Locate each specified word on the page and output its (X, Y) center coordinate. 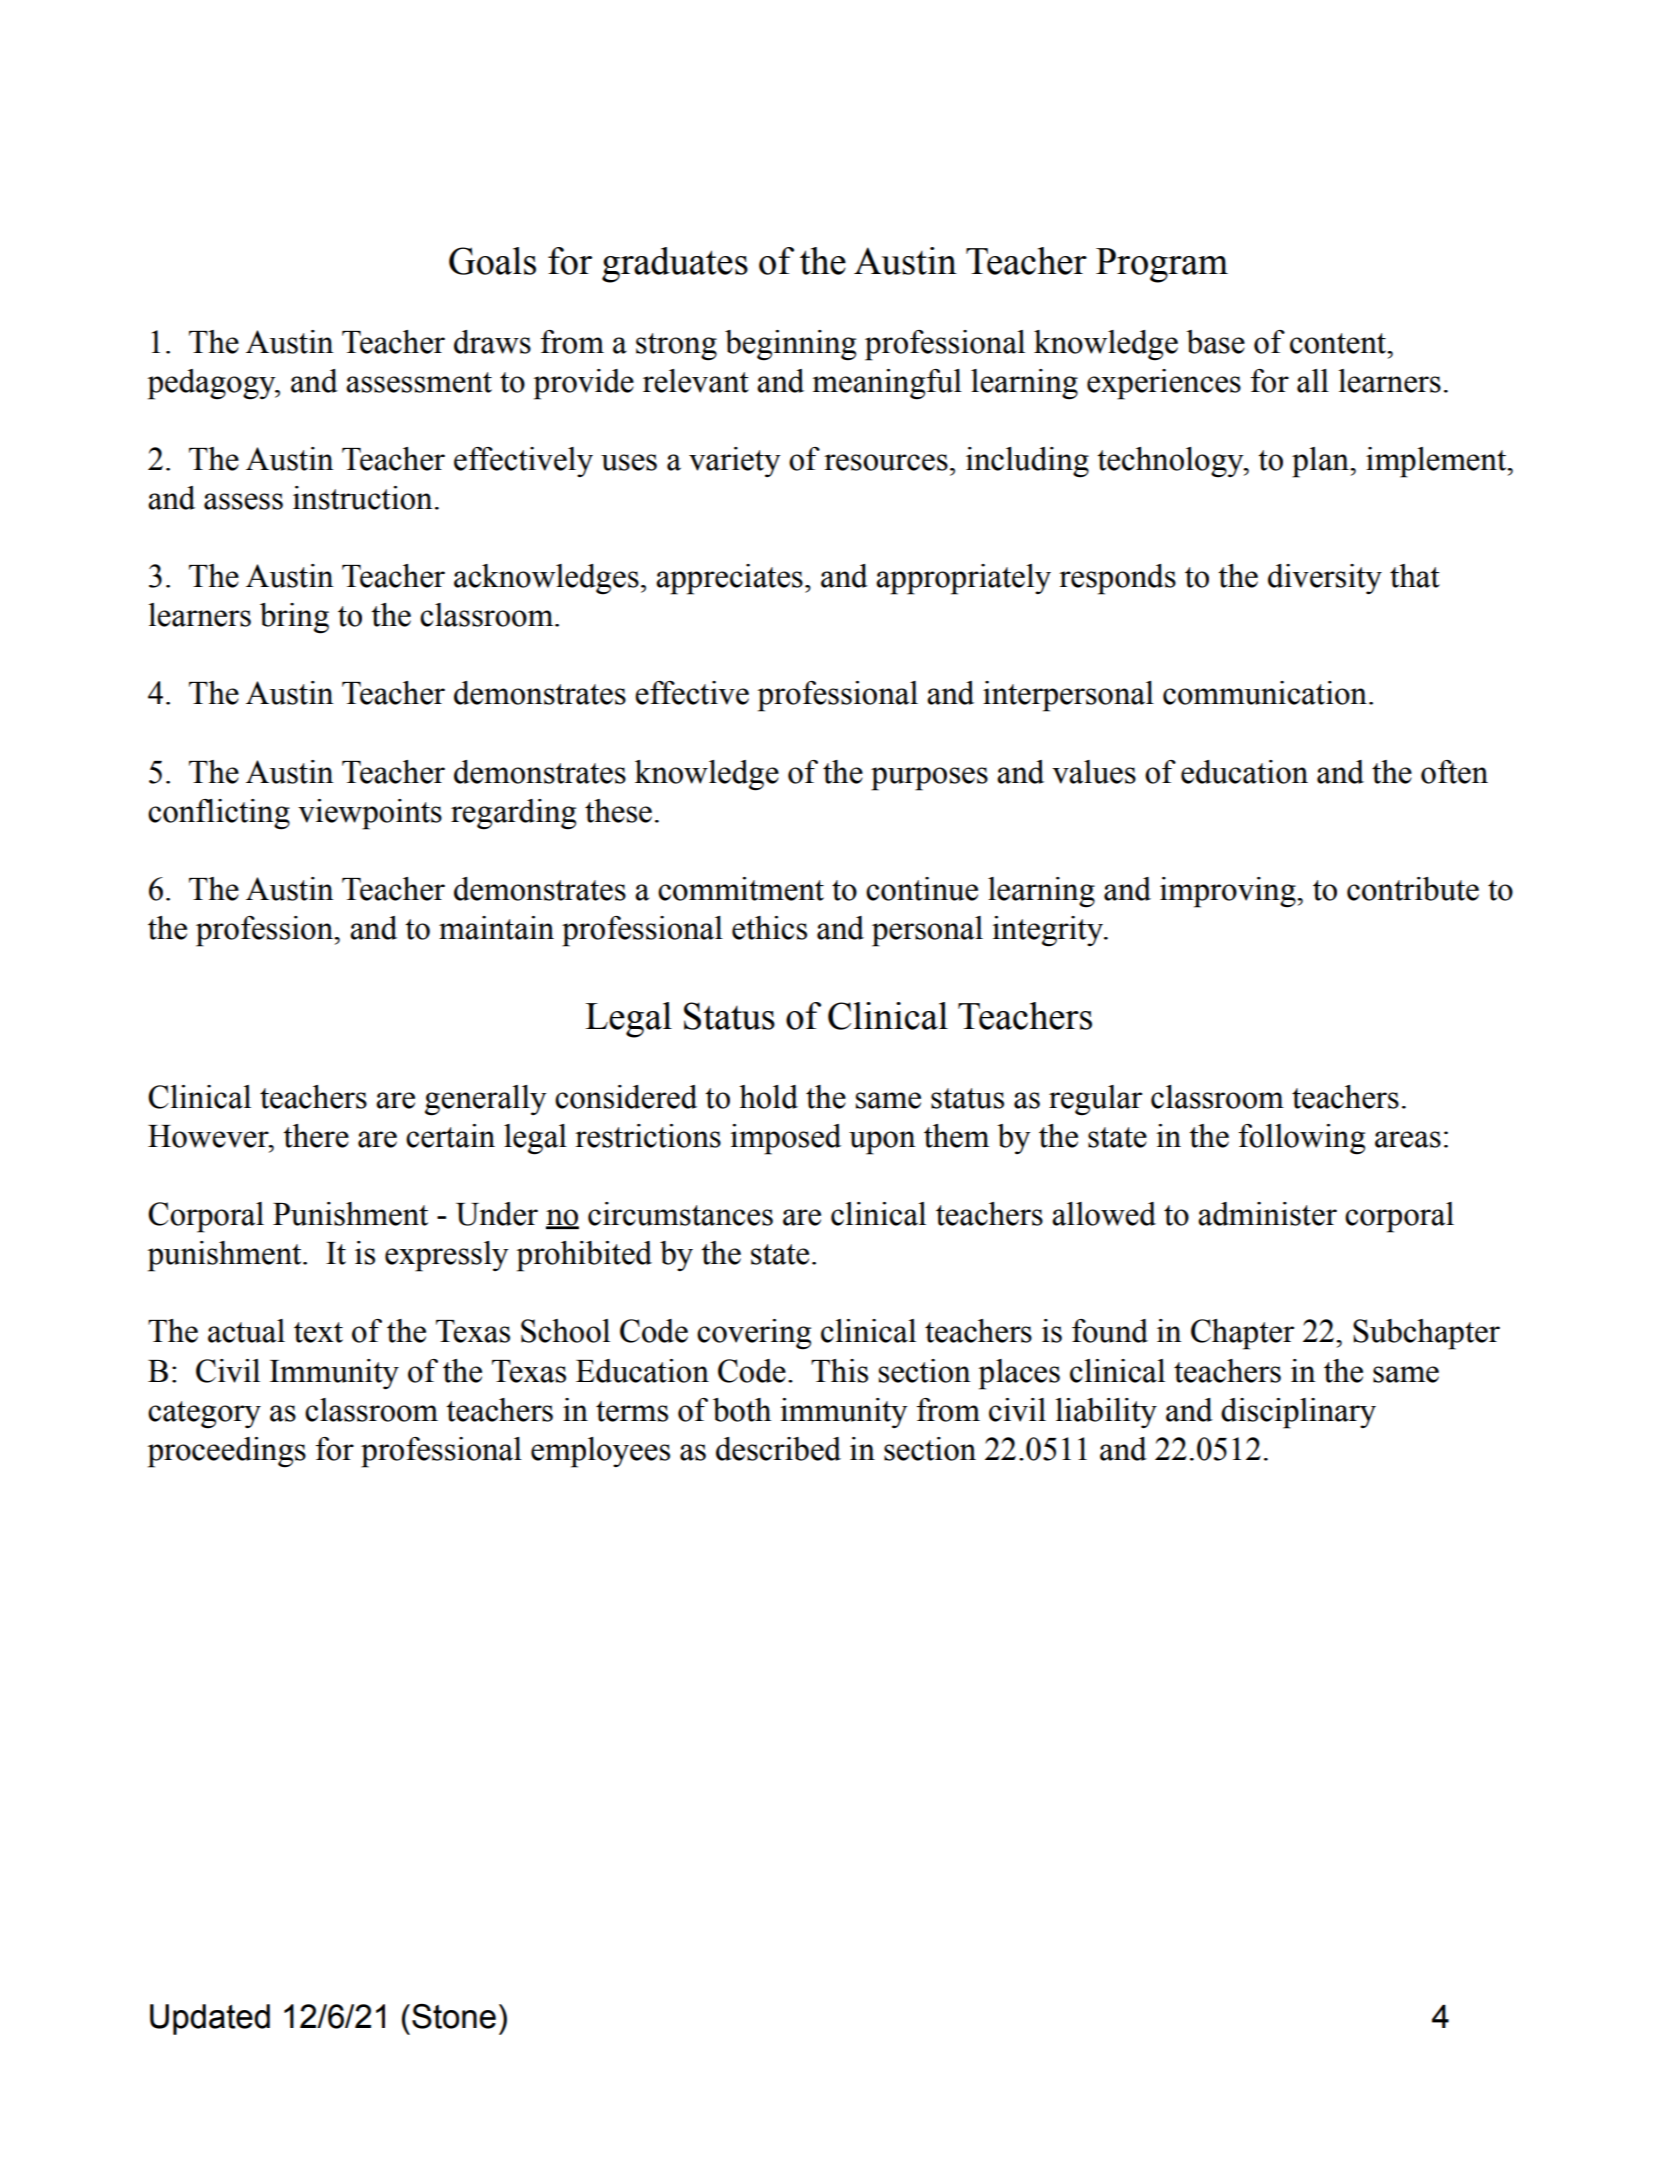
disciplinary (1298, 1413)
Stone (454, 2016)
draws (492, 342)
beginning (790, 345)
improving (1229, 892)
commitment (741, 889)
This (839, 1371)
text (318, 1332)
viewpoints (370, 814)
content (1339, 343)
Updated (210, 2019)
